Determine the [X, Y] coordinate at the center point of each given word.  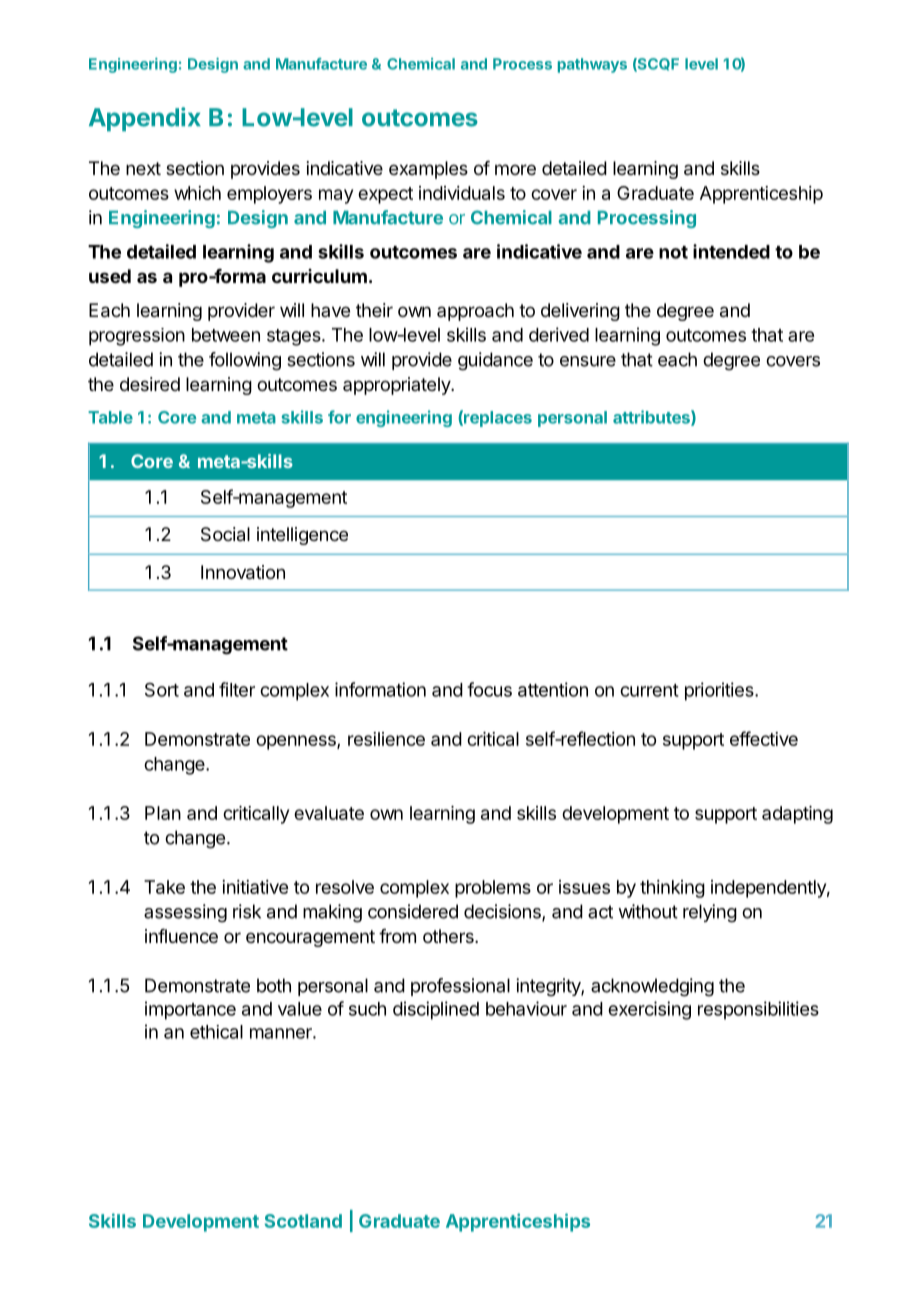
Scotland [303, 1221]
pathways [592, 65]
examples [428, 170]
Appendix [145, 119]
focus [489, 689]
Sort [162, 689]
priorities [720, 691]
